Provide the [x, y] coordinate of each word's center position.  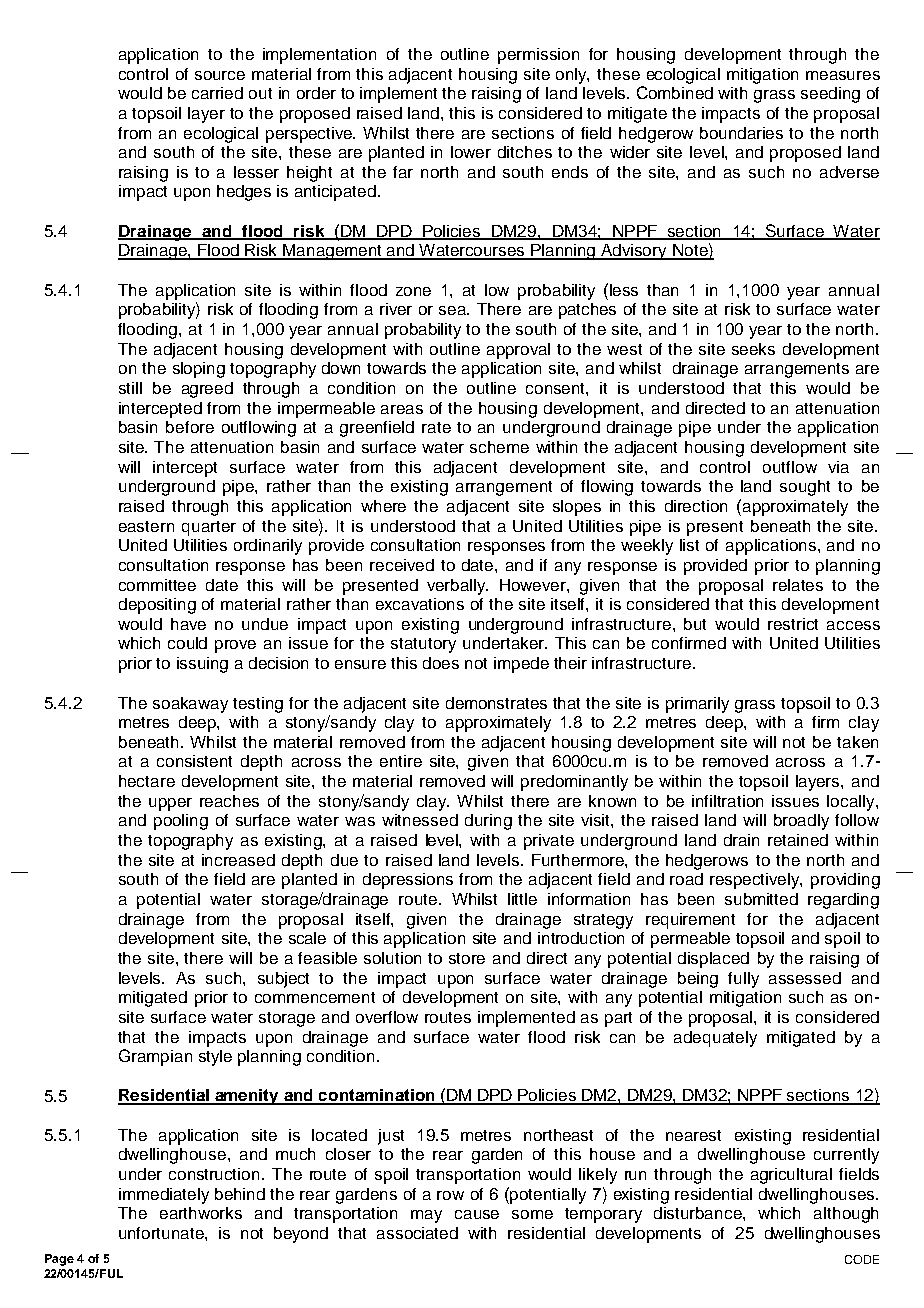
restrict [793, 624]
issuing [202, 665]
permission [538, 56]
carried [217, 93]
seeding [830, 95]
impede [521, 665]
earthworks [201, 1213]
